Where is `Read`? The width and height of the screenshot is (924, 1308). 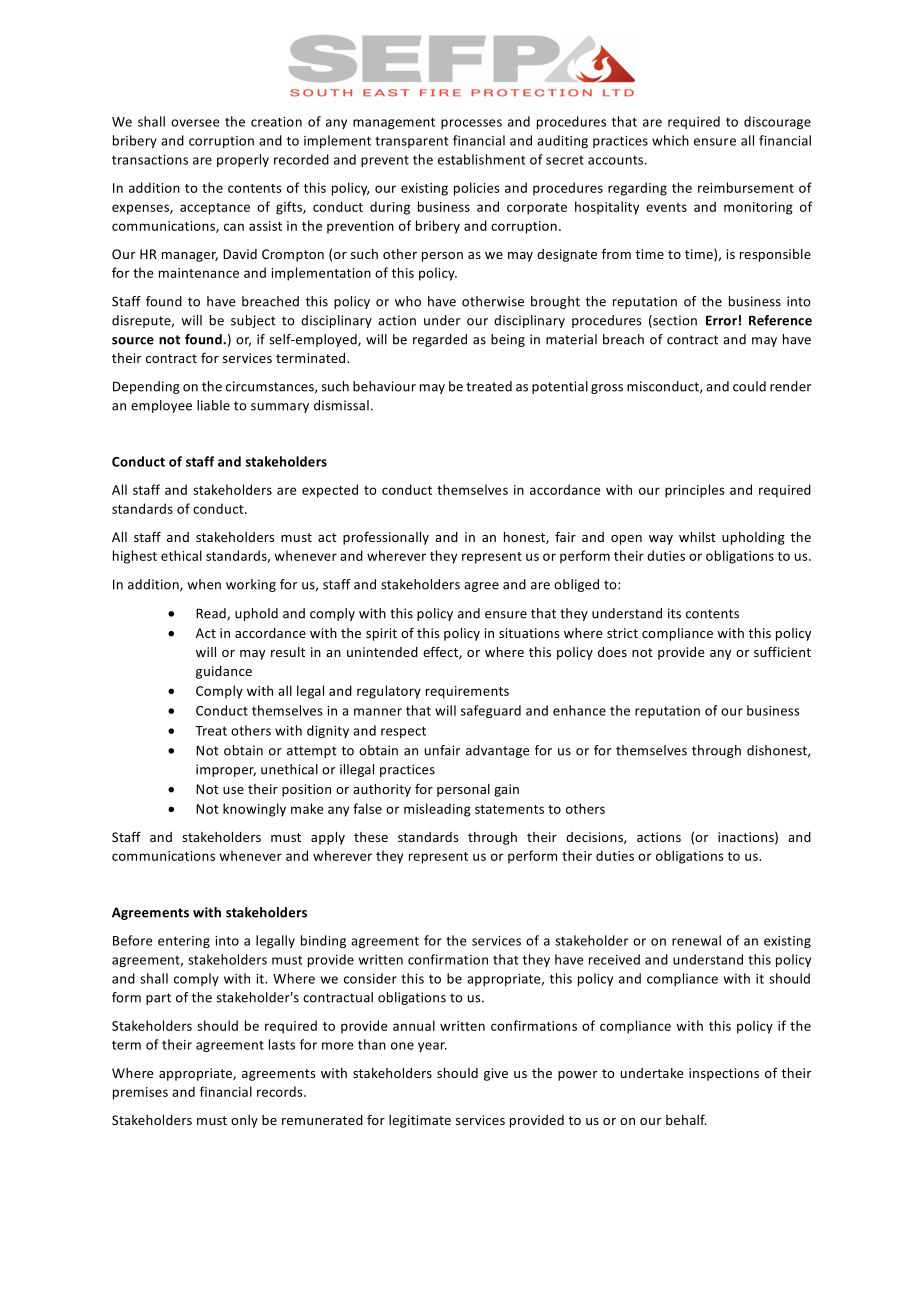
Read is located at coordinates (212, 614).
